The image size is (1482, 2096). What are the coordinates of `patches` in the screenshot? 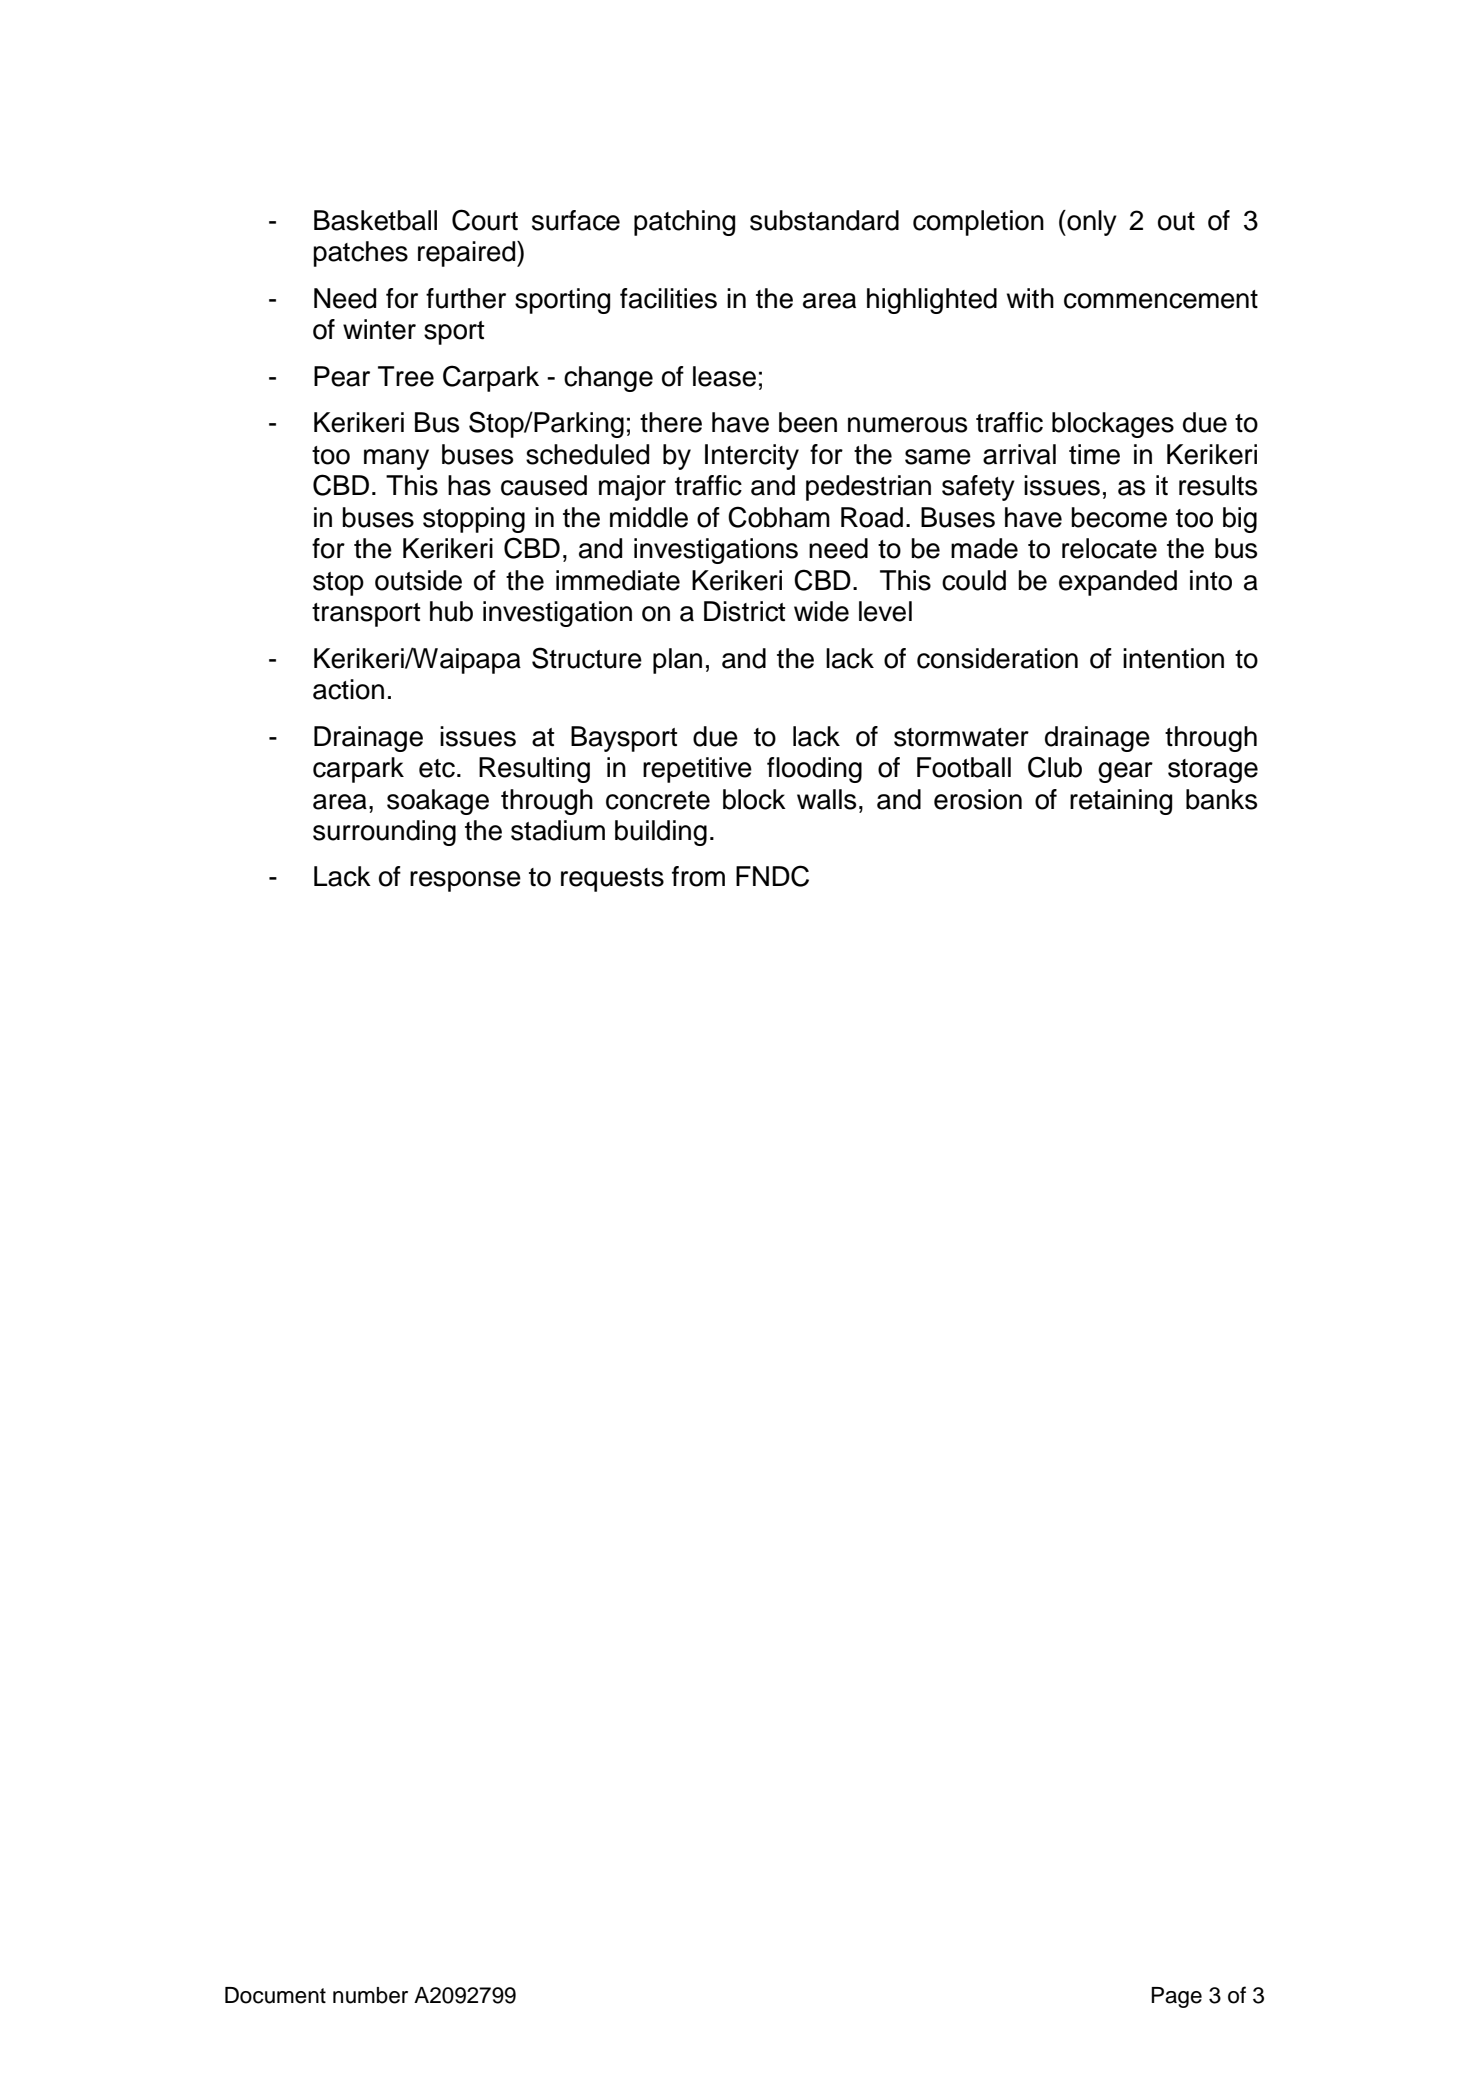 It's located at (360, 254).
